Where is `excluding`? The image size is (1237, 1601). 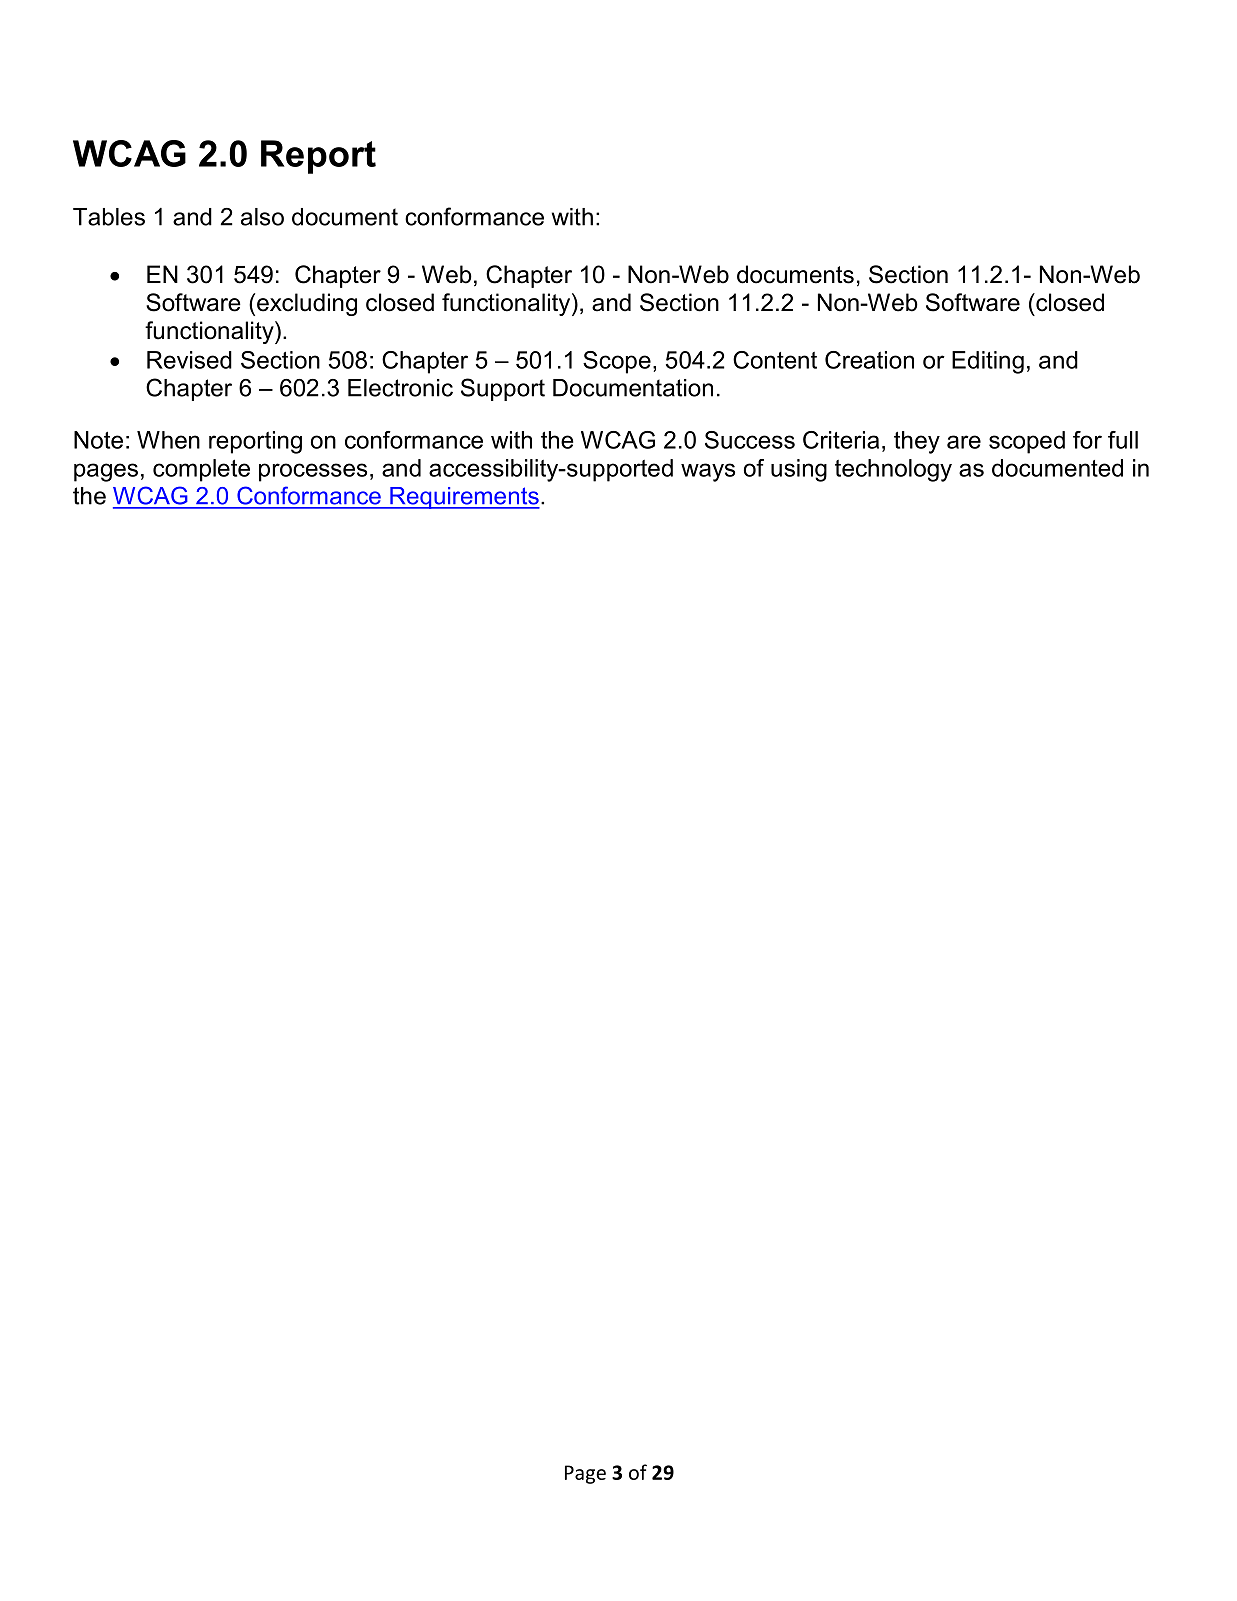 excluding is located at coordinates (307, 304).
